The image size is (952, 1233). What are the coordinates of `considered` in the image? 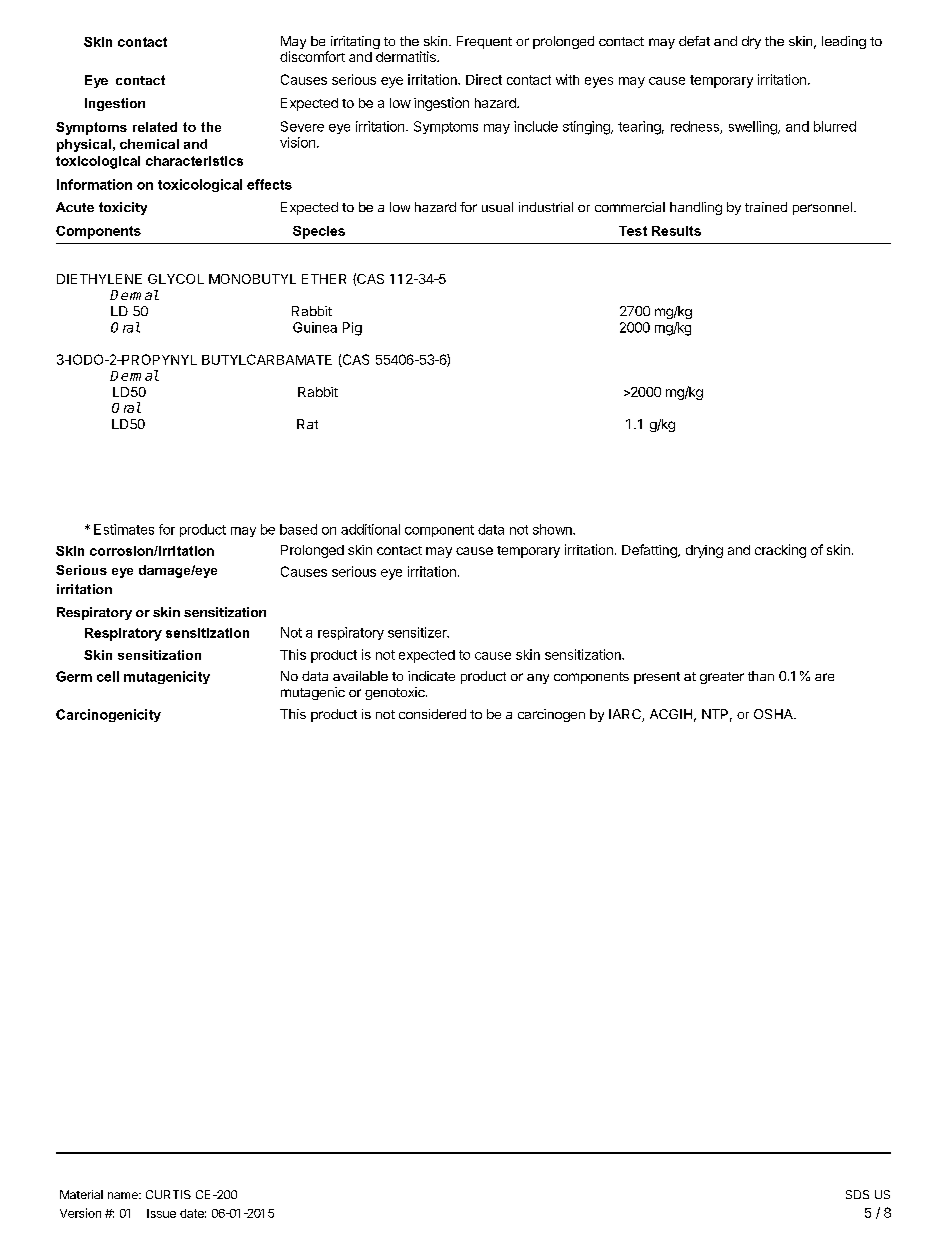 It's located at (432, 714).
